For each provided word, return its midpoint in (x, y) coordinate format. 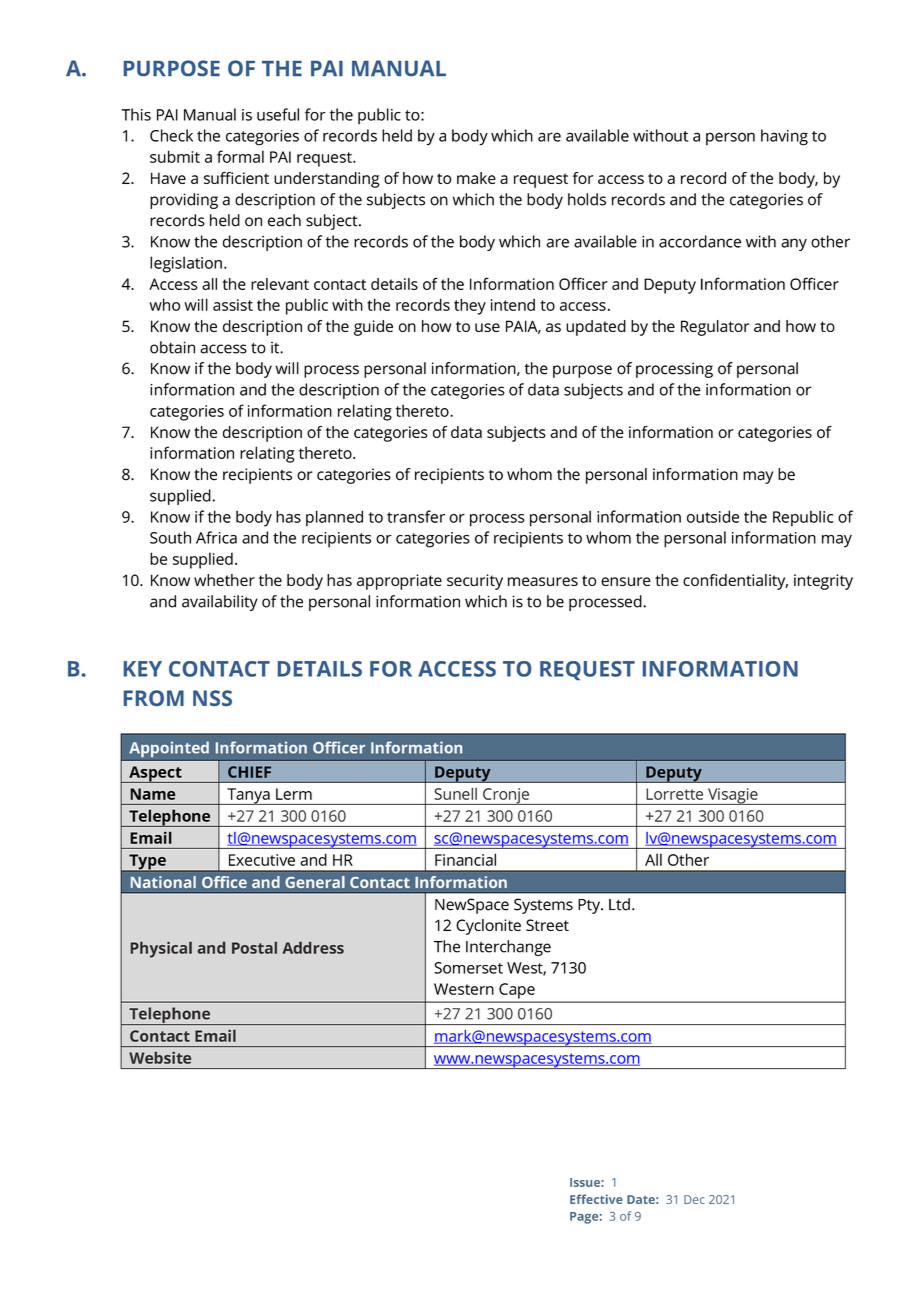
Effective (596, 1199)
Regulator (715, 328)
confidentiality (735, 582)
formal (240, 156)
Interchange (508, 948)
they (470, 306)
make (476, 178)
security (475, 582)
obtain (172, 347)
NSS (212, 698)
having (784, 137)
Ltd (619, 904)
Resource (260, 882)
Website (160, 1057)
